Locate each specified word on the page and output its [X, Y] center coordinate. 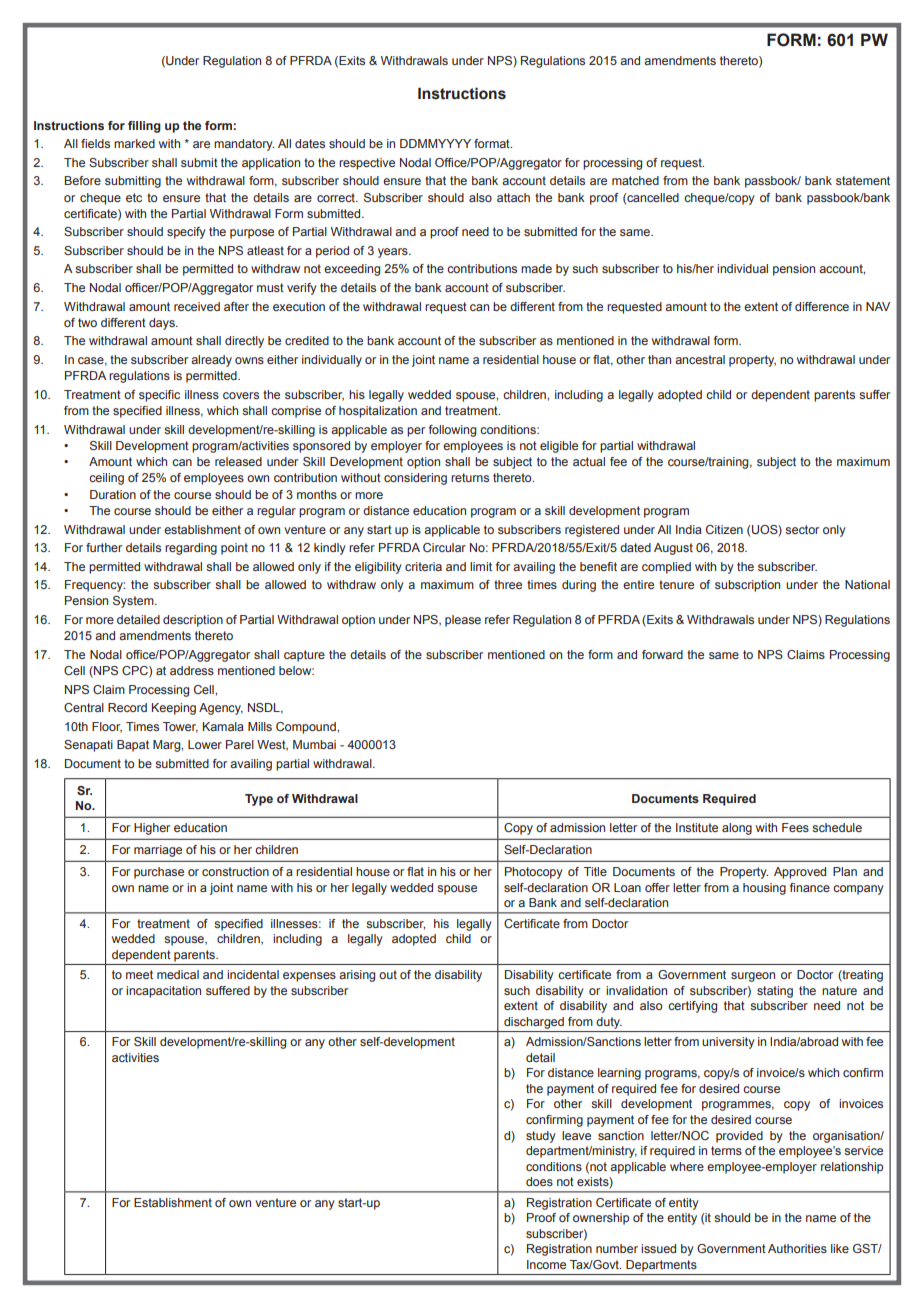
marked [134, 143]
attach [513, 197]
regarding [191, 549]
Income [546, 1264]
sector [802, 529]
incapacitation [163, 992]
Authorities [797, 1248]
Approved [800, 873]
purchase [159, 873]
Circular [444, 547]
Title [595, 871]
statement [863, 180]
